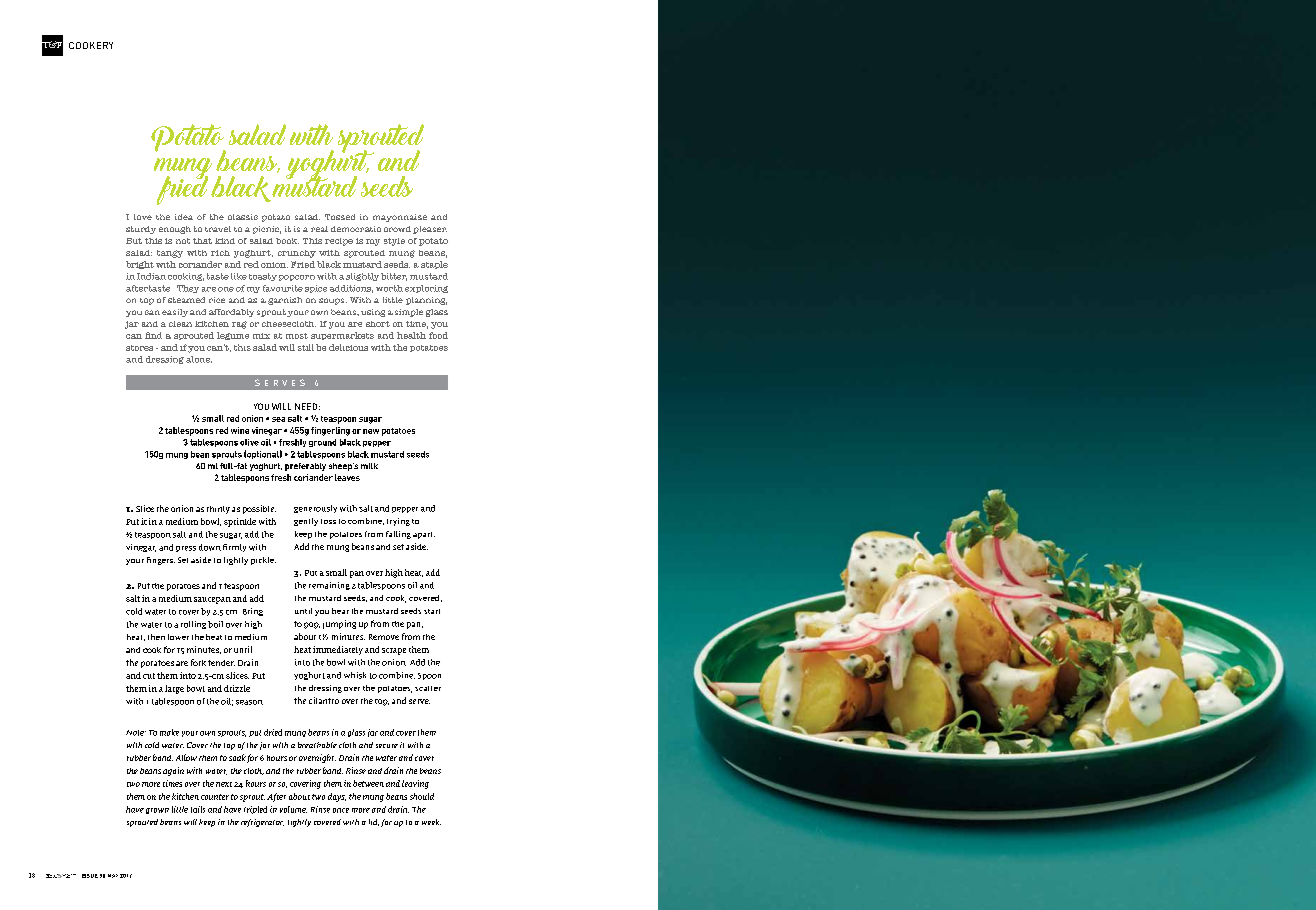  Describe the element at coordinates (306, 347) in the screenshot. I see `still` at that location.
